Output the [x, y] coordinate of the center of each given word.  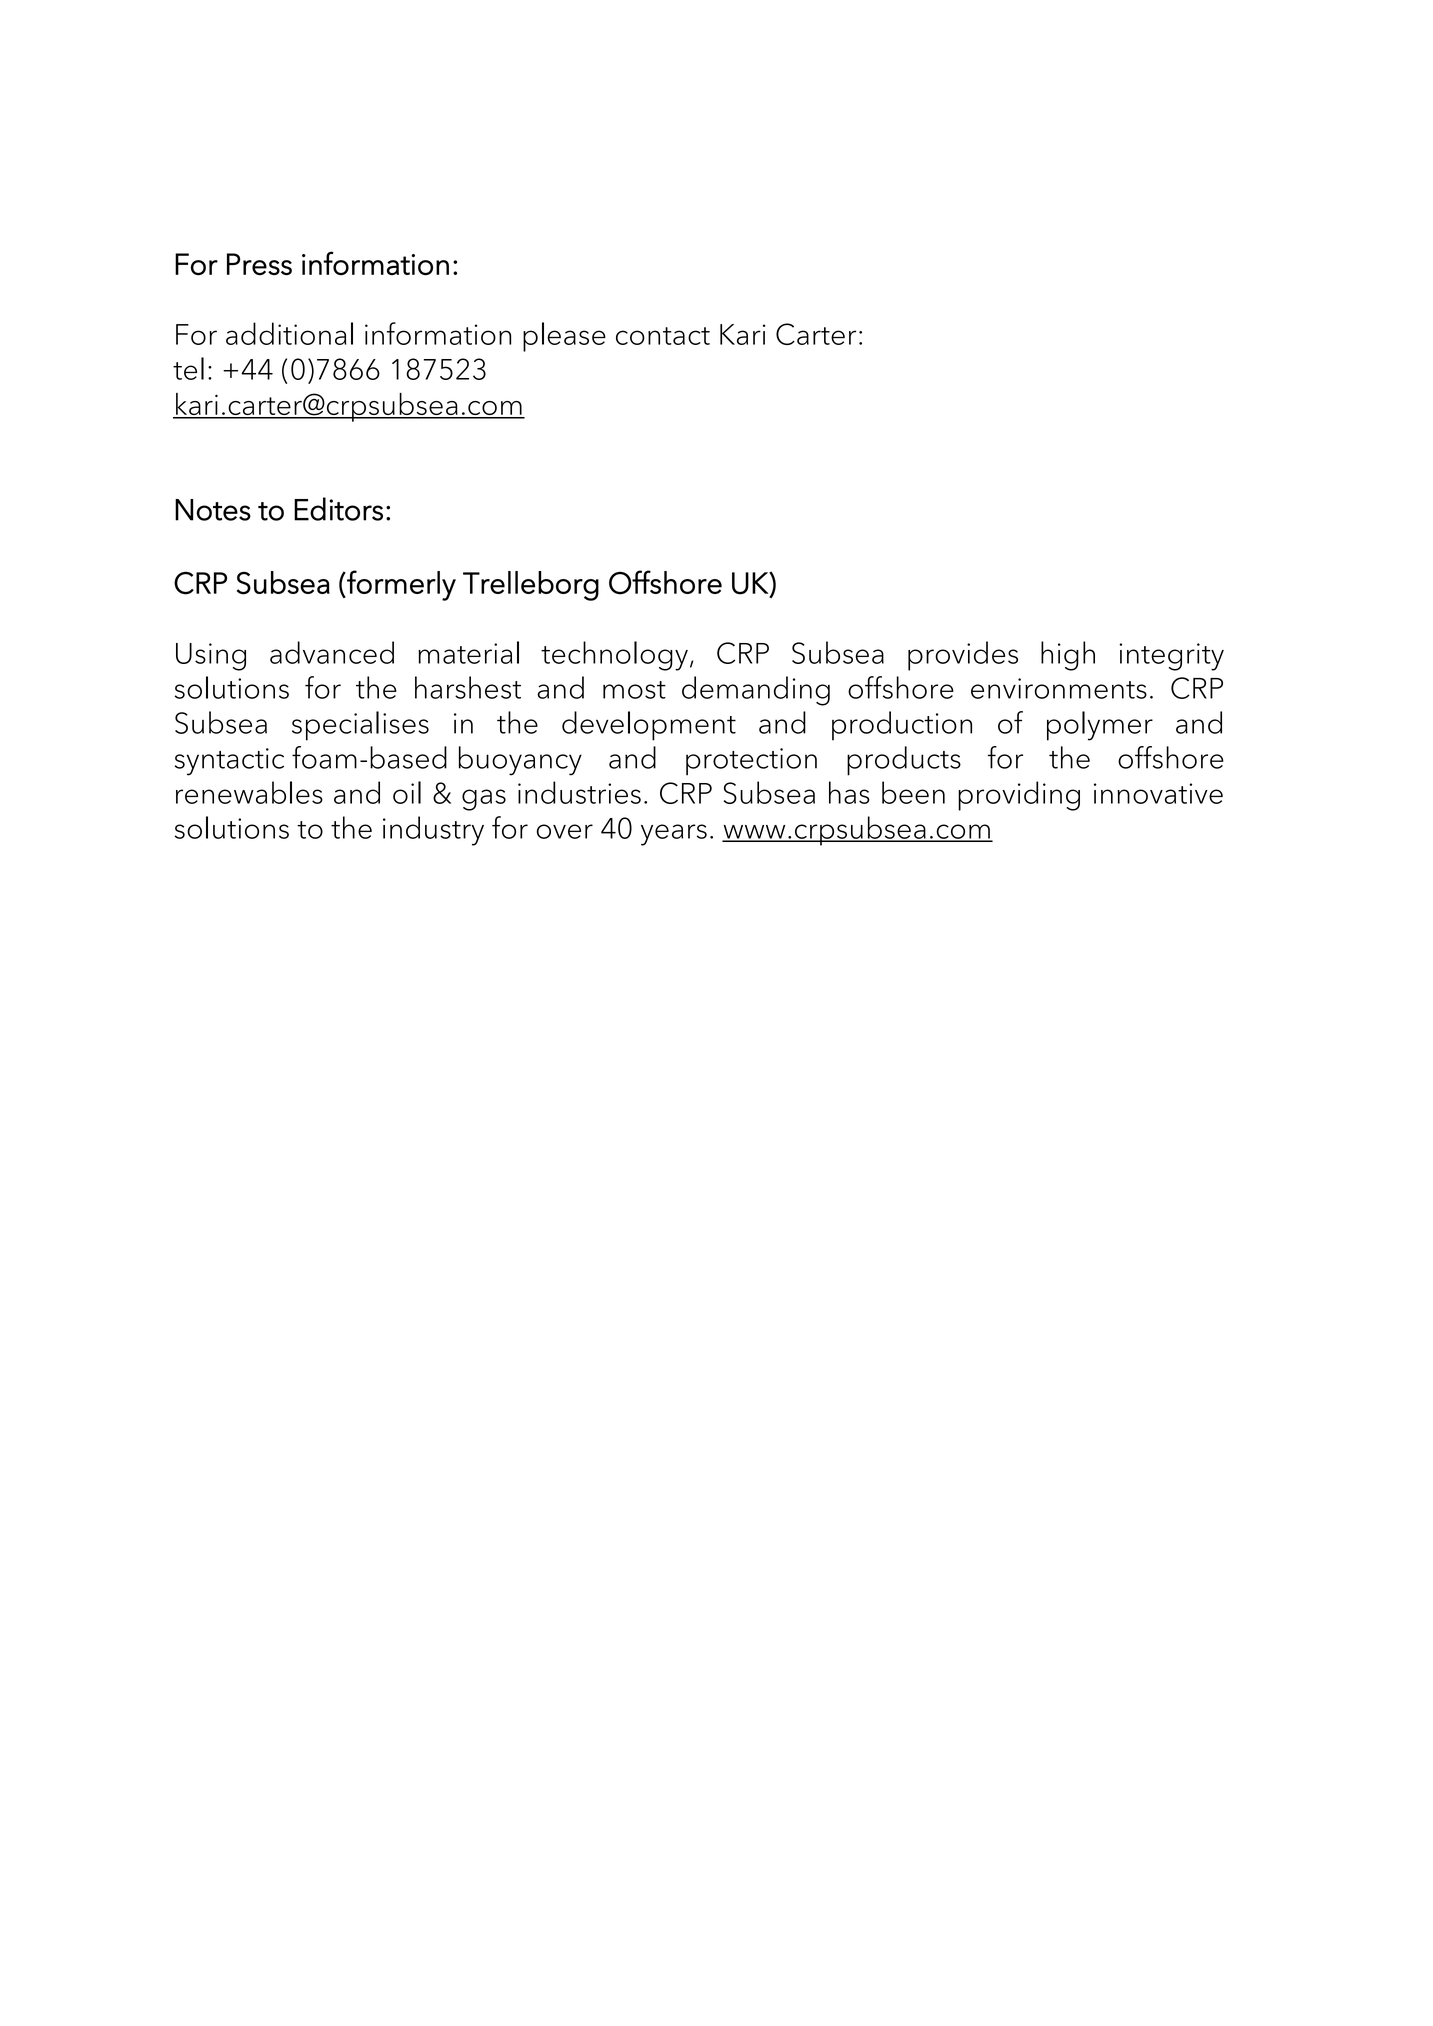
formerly [400, 585]
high [1068, 656]
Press [259, 264]
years [674, 835]
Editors [338, 509]
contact [663, 336]
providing [1019, 796]
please [564, 337]
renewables [249, 792]
